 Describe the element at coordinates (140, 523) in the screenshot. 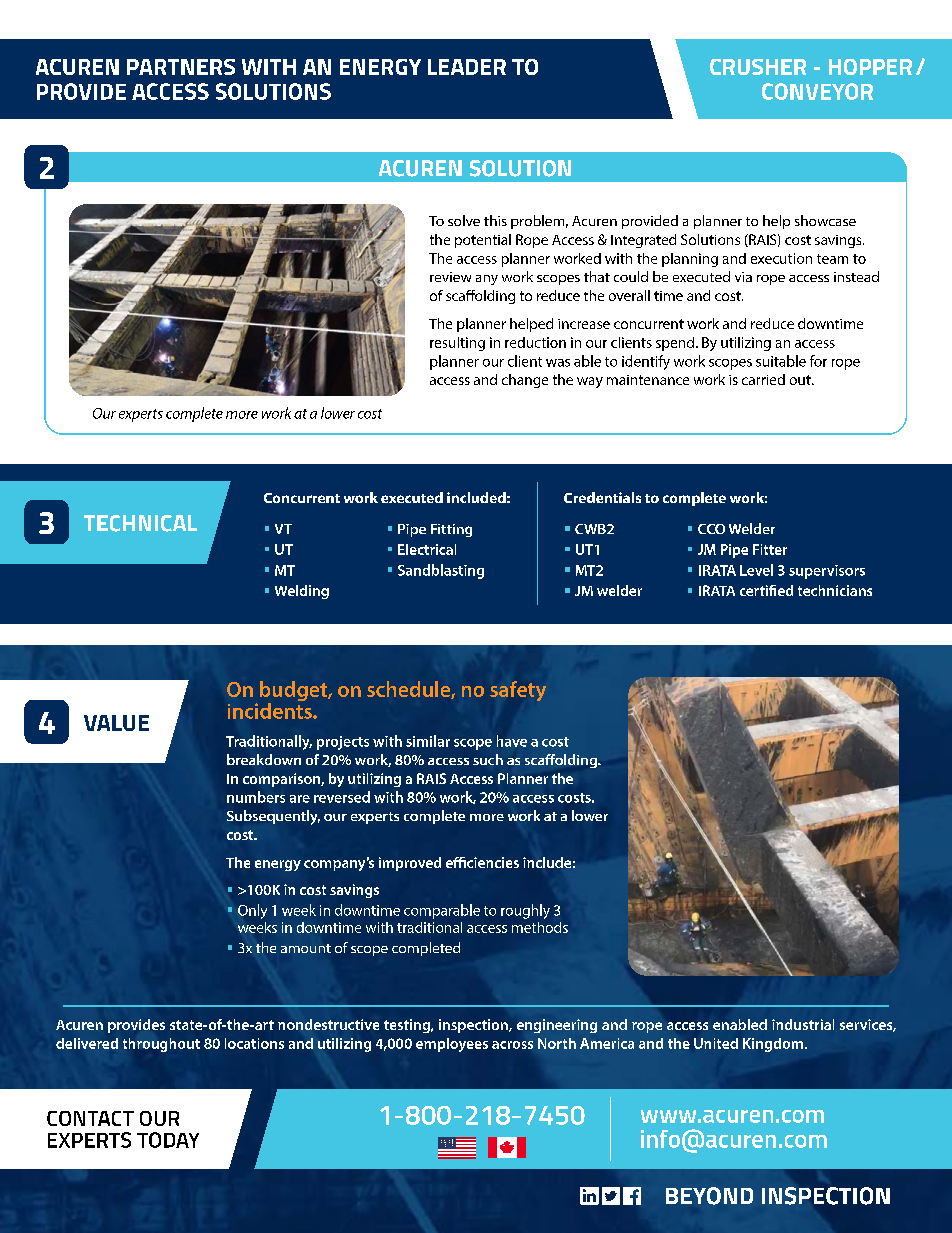

I see `TECHNICAL` at that location.
